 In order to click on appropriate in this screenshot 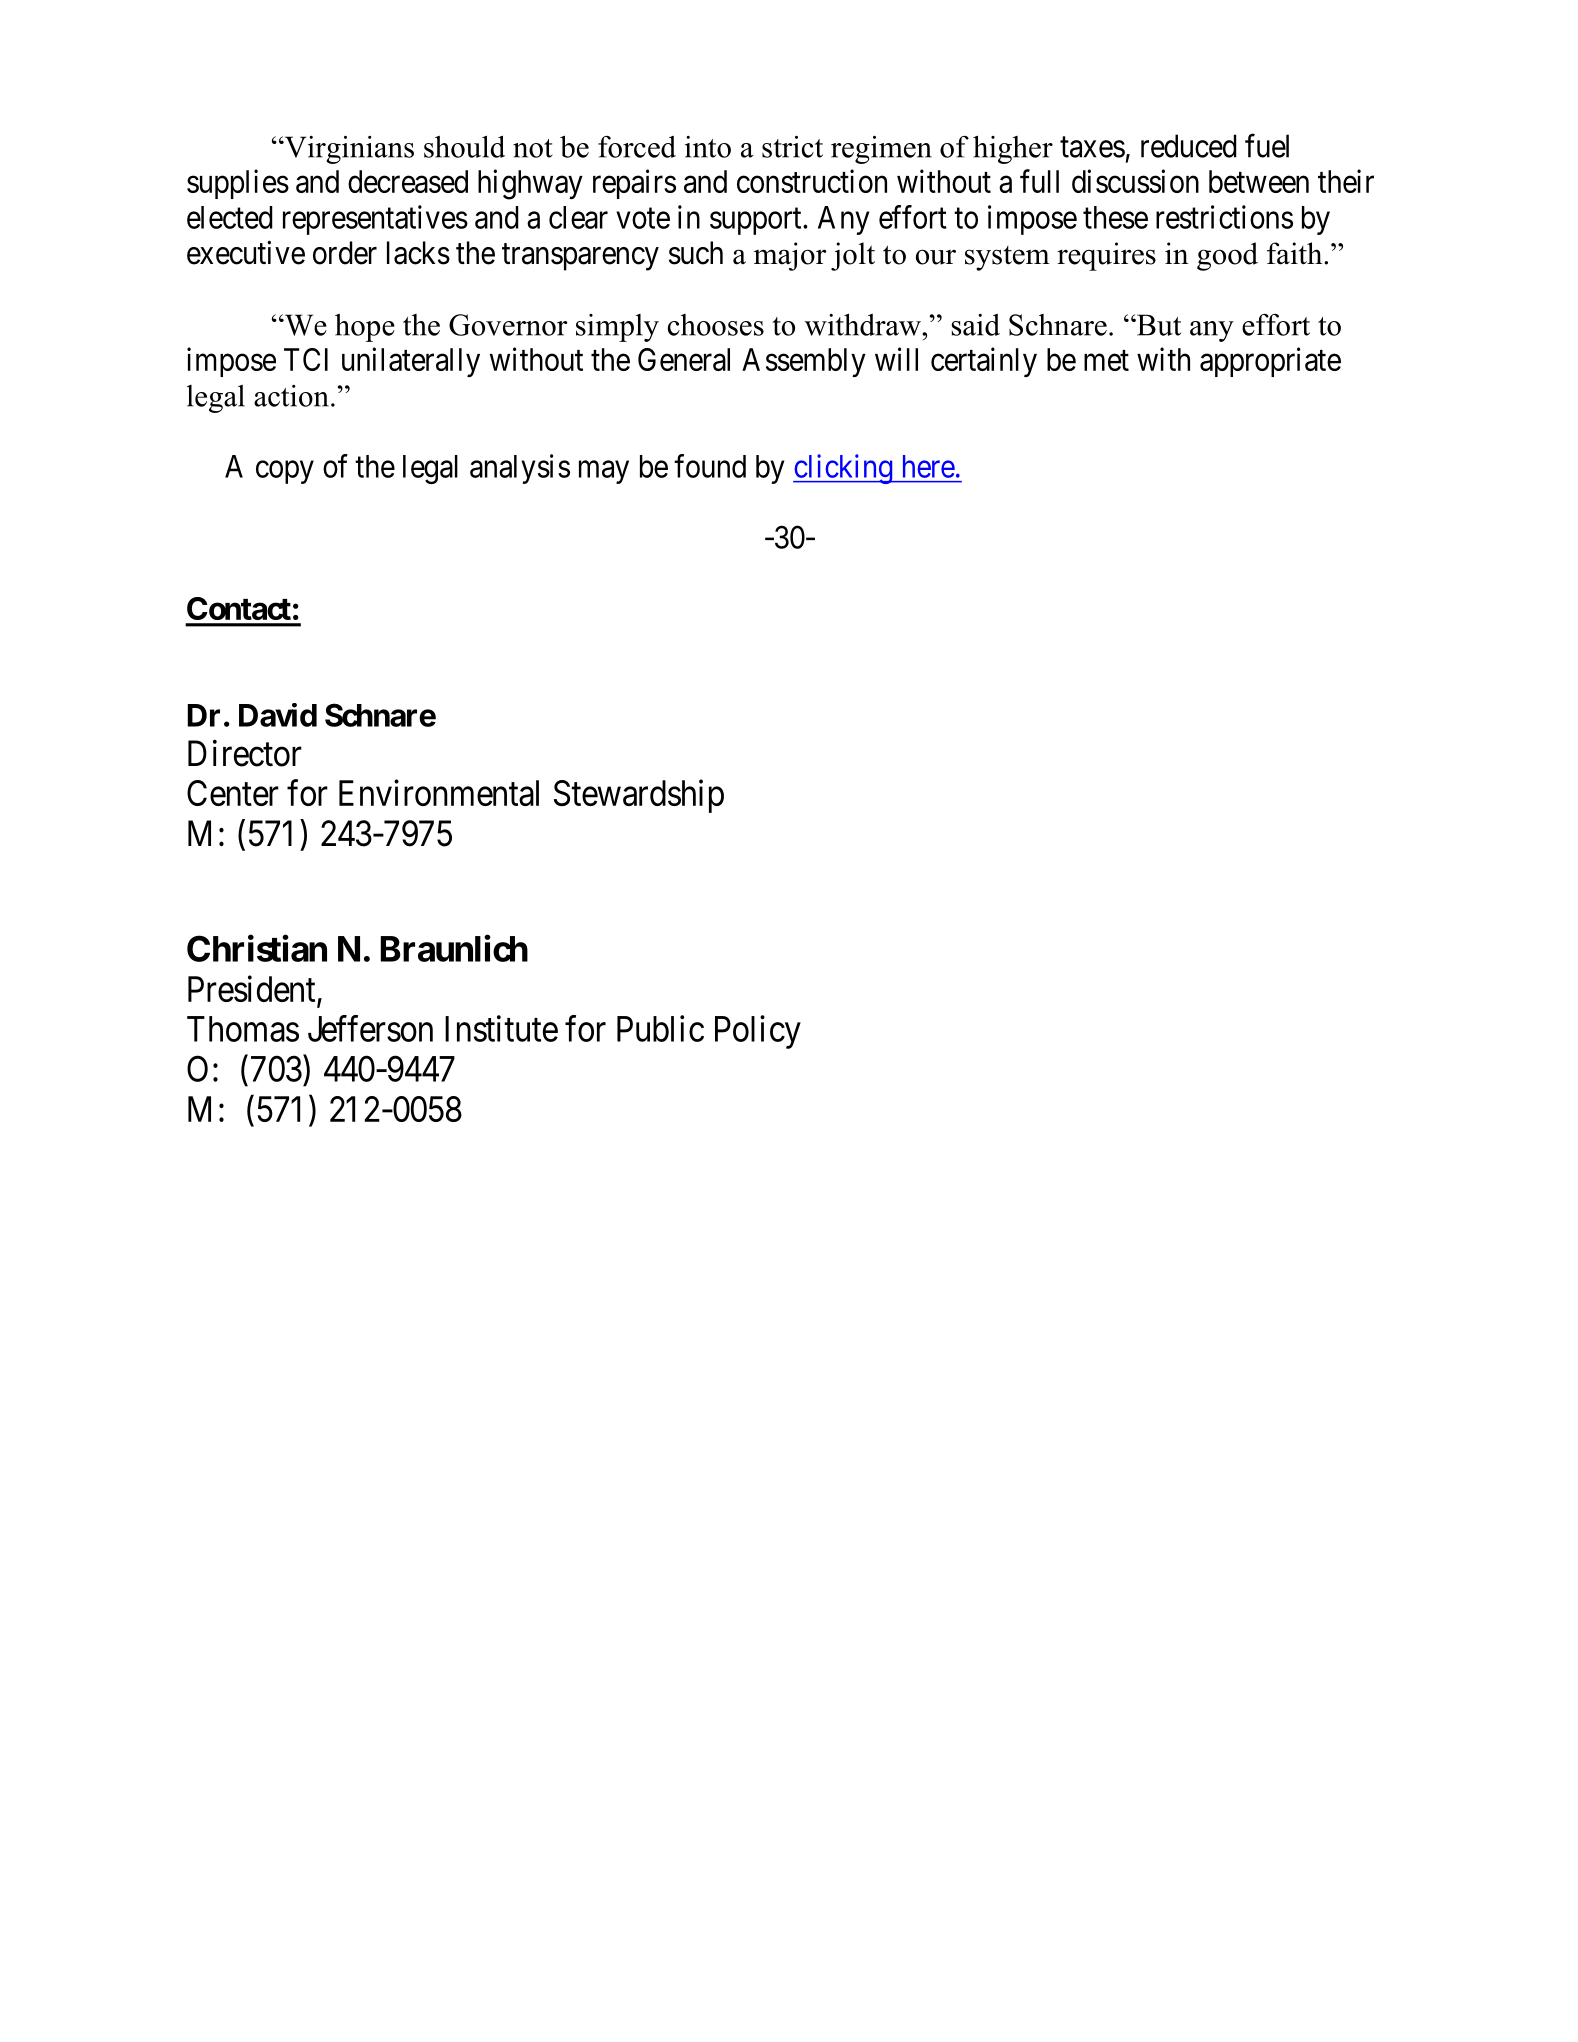, I will do `click(1270, 362)`.
